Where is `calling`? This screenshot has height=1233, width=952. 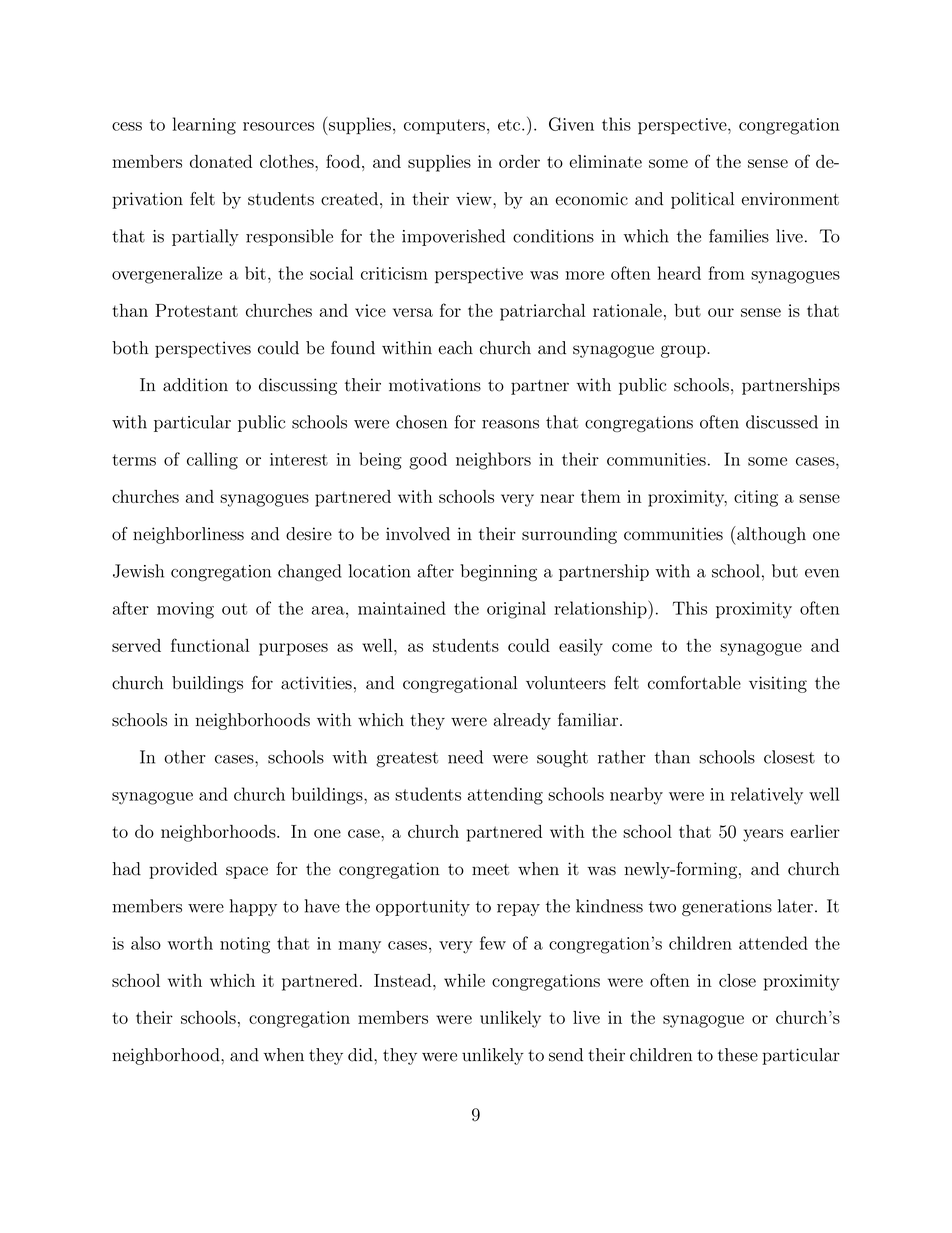
calling is located at coordinates (212, 461).
